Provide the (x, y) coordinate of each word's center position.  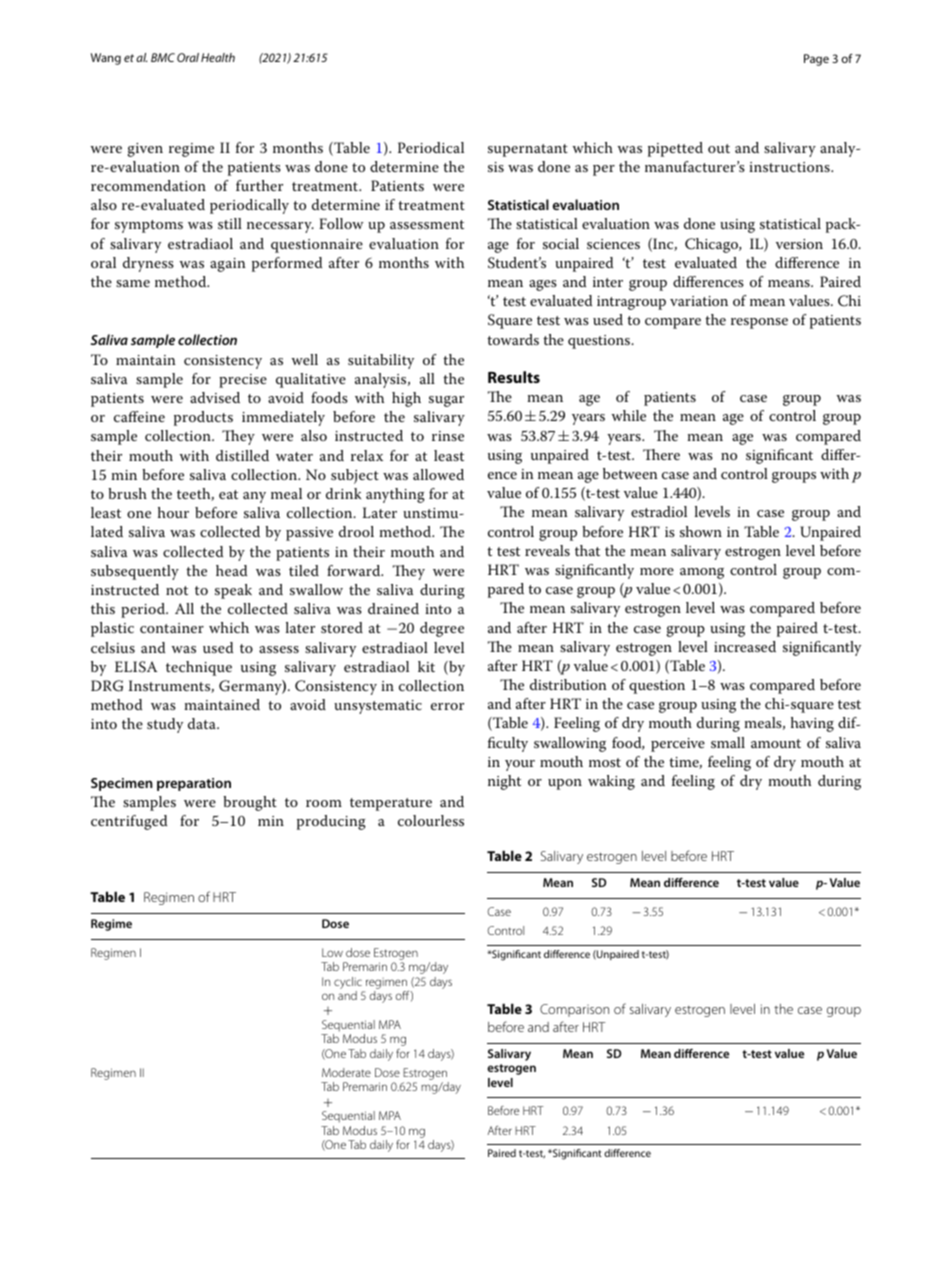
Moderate (346, 1072)
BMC (163, 57)
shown (701, 531)
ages (543, 285)
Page (816, 60)
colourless (431, 820)
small (728, 742)
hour (173, 512)
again (228, 265)
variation (699, 301)
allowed (438, 474)
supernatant (528, 150)
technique (199, 668)
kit (426, 666)
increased (745, 646)
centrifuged (129, 822)
